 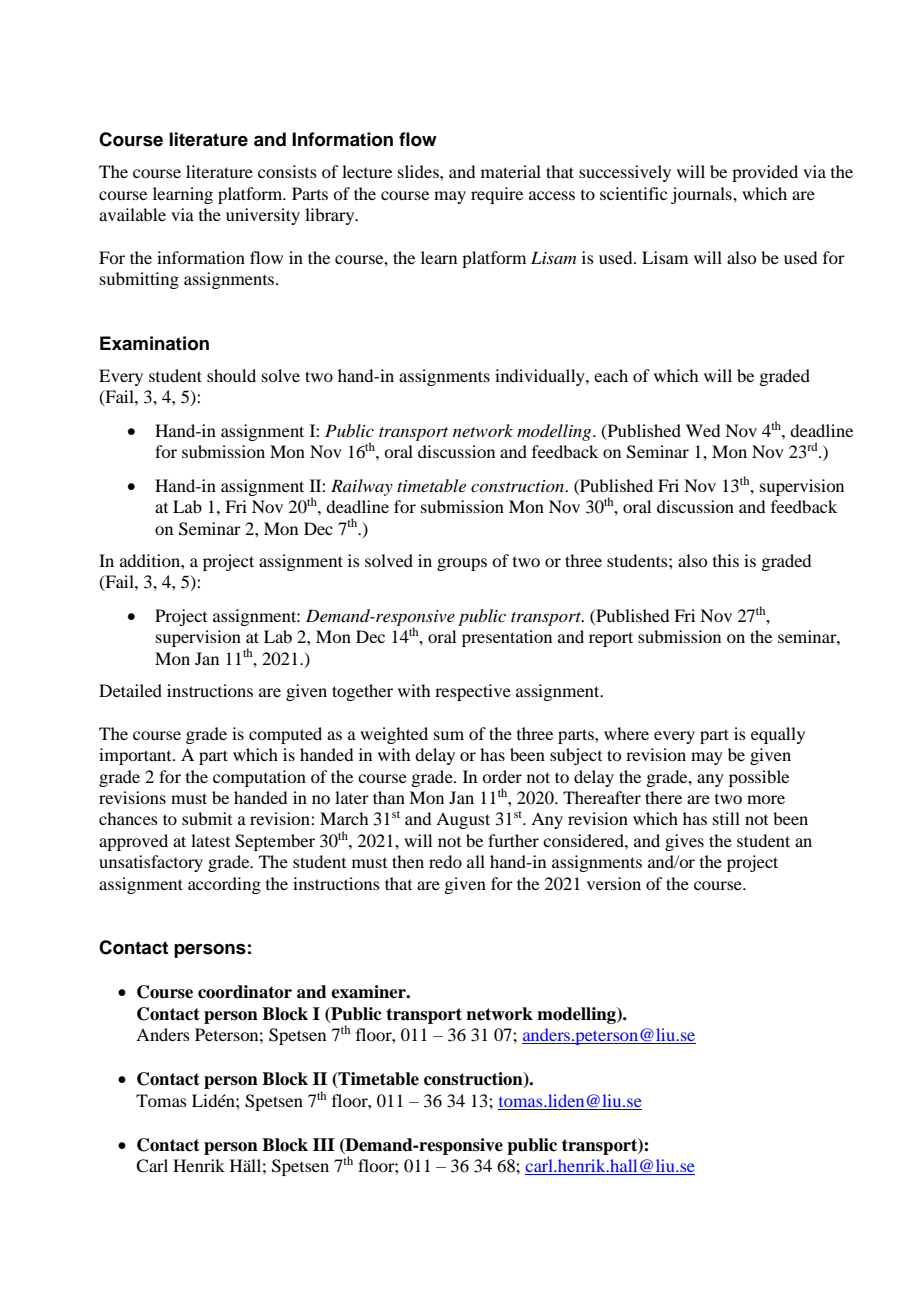 What do you see at coordinates (324, 1144) in the document?
I see `III` at bounding box center [324, 1144].
